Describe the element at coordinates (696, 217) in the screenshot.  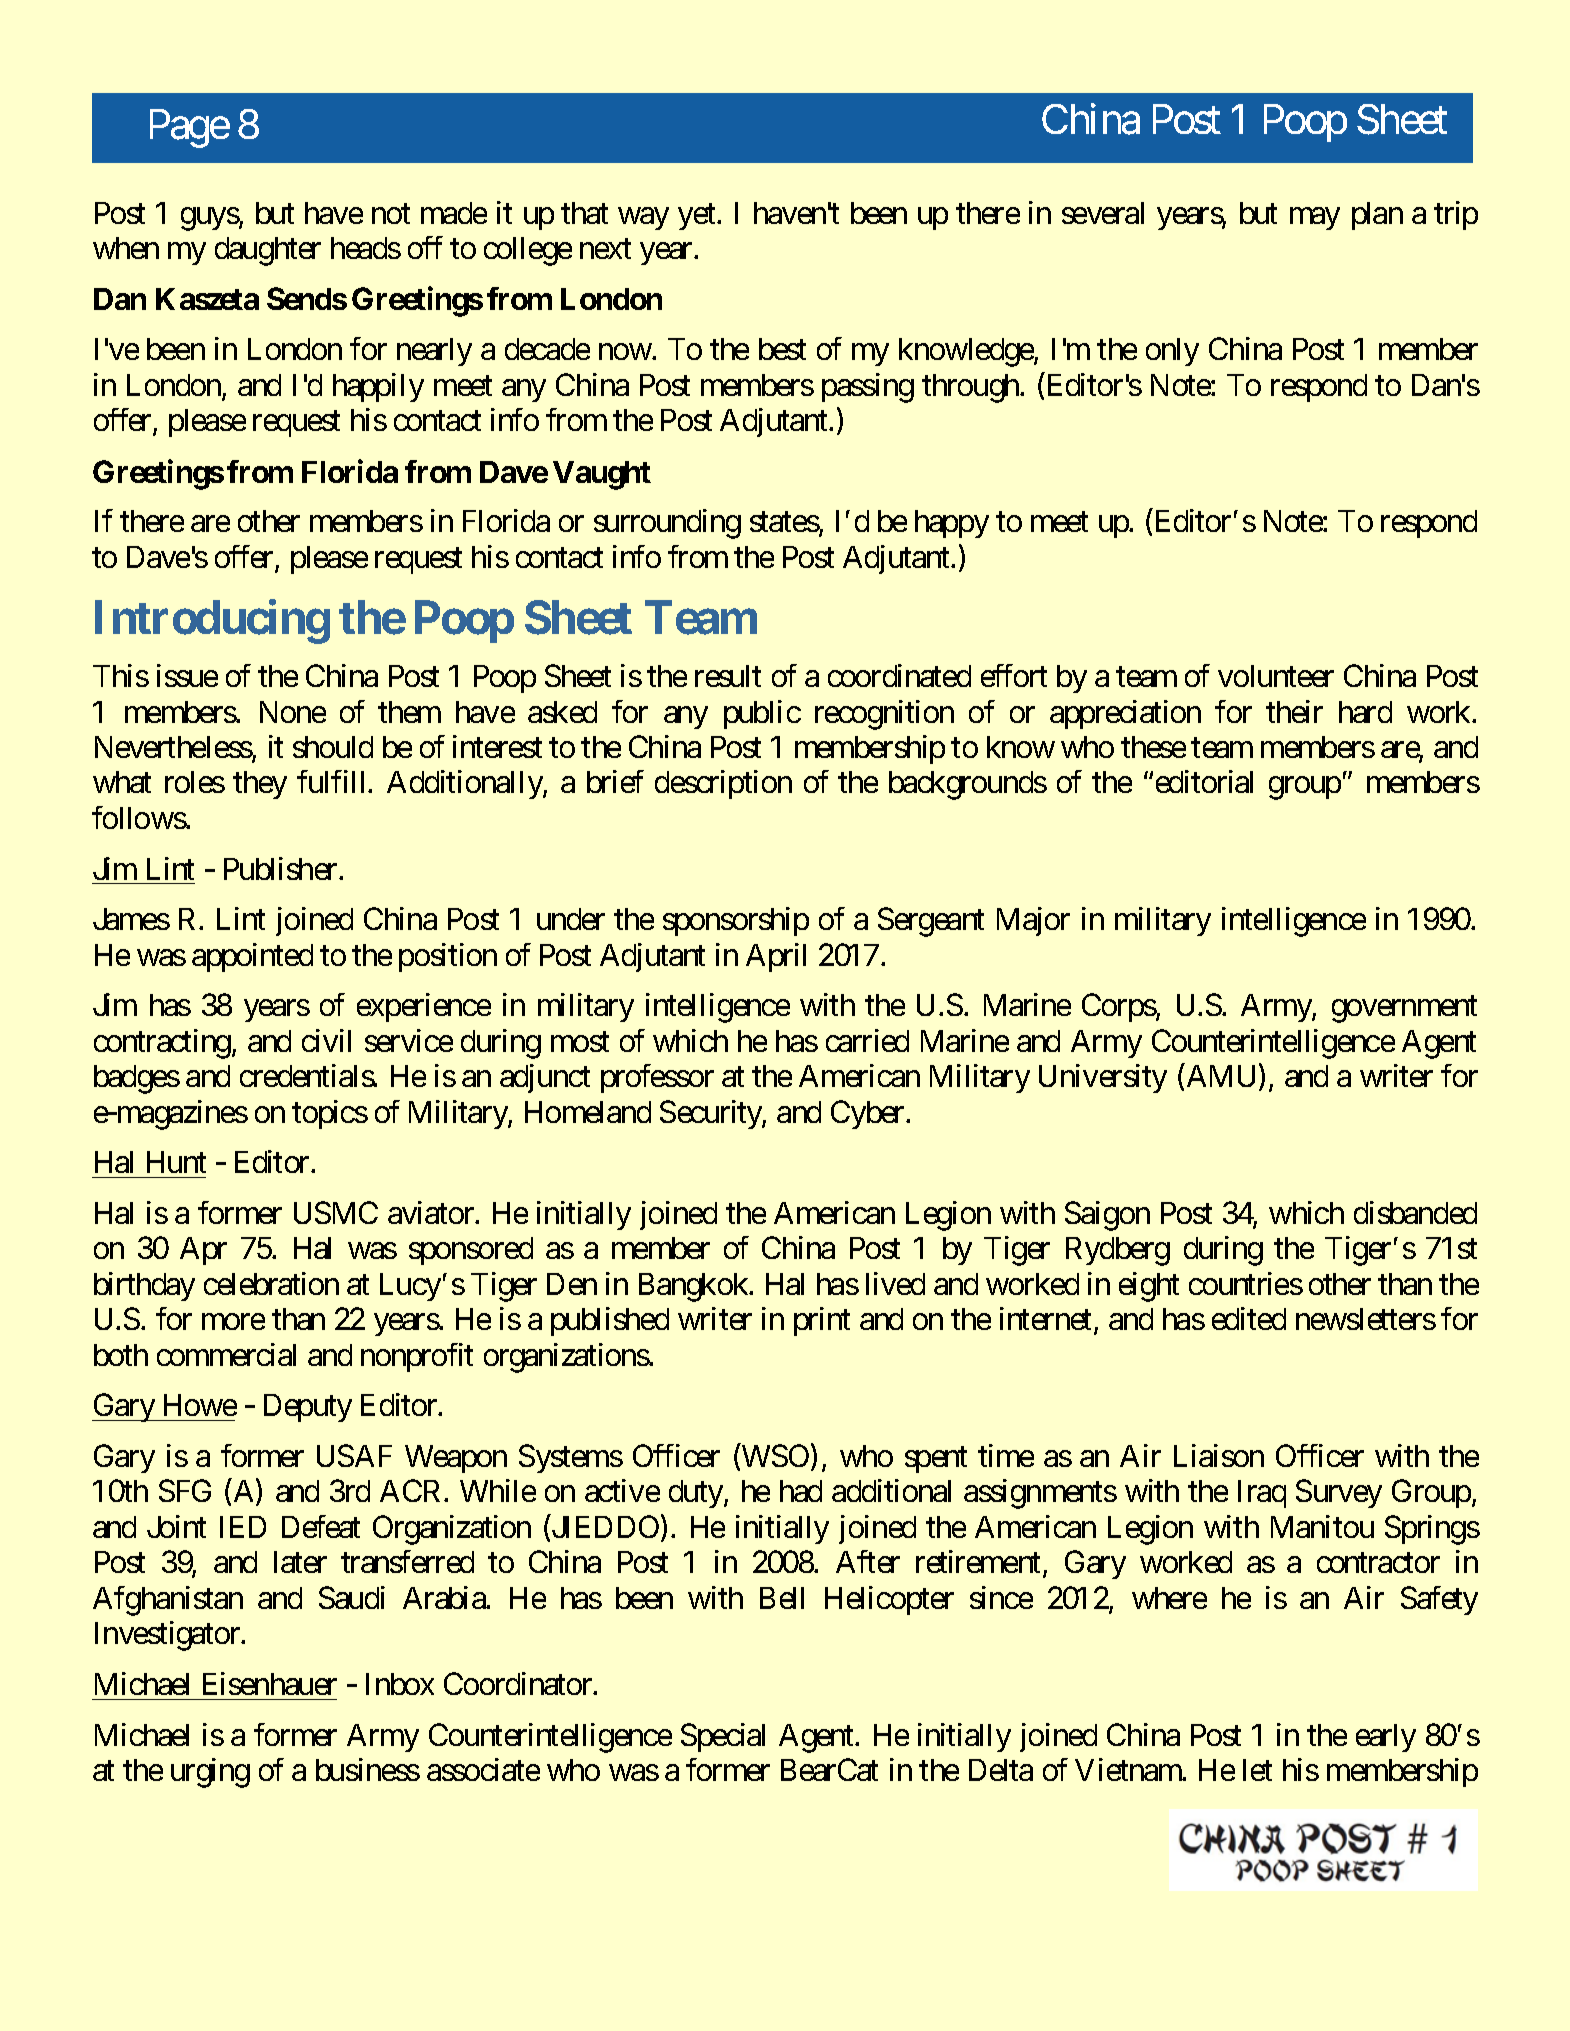
I see `yet` at that location.
